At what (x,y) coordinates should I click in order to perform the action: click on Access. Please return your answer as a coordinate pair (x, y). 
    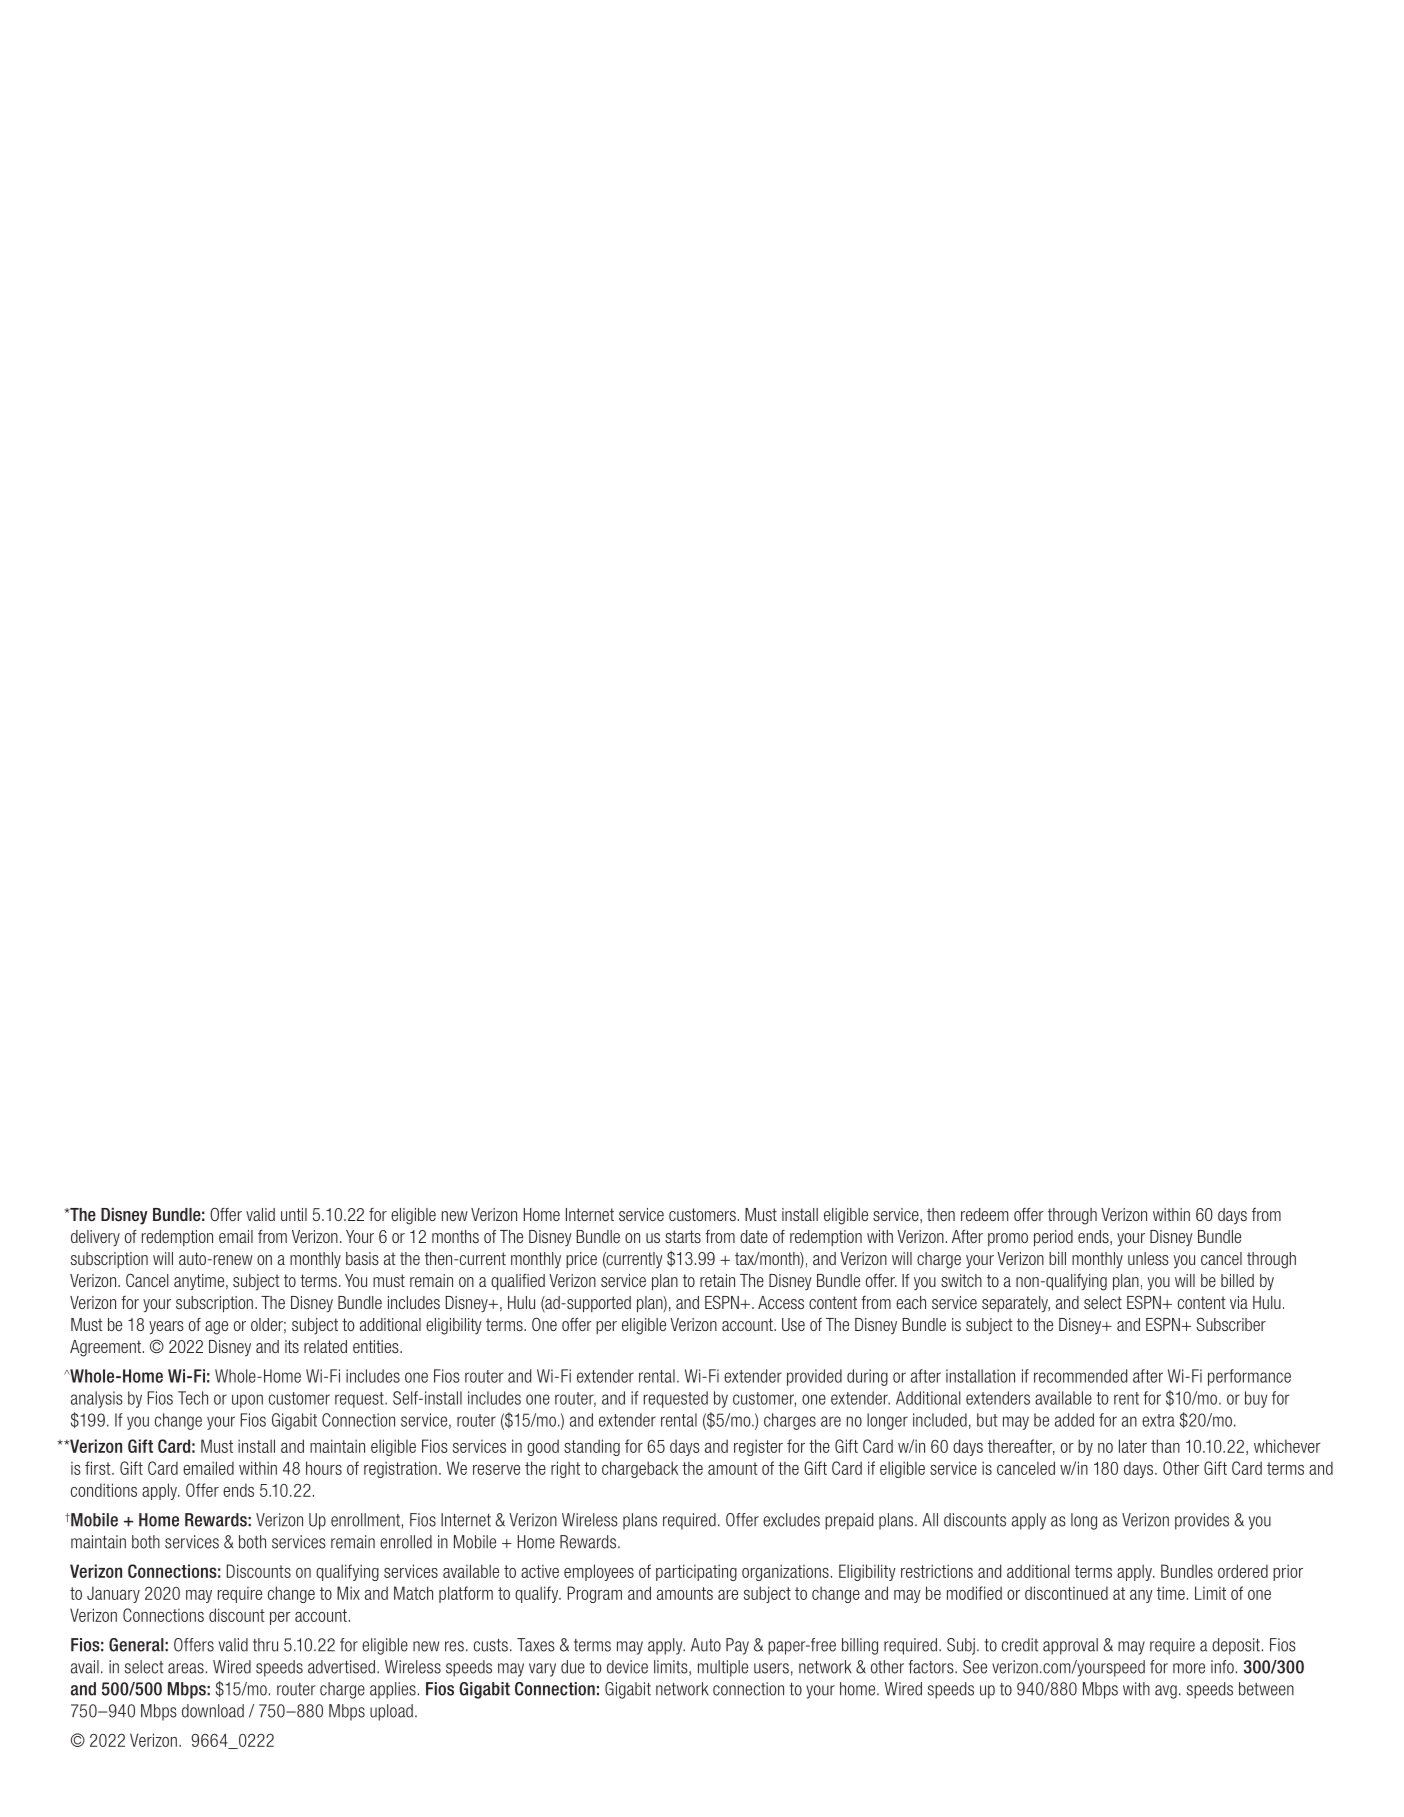
    Looking at the image, I should click on (781, 1302).
